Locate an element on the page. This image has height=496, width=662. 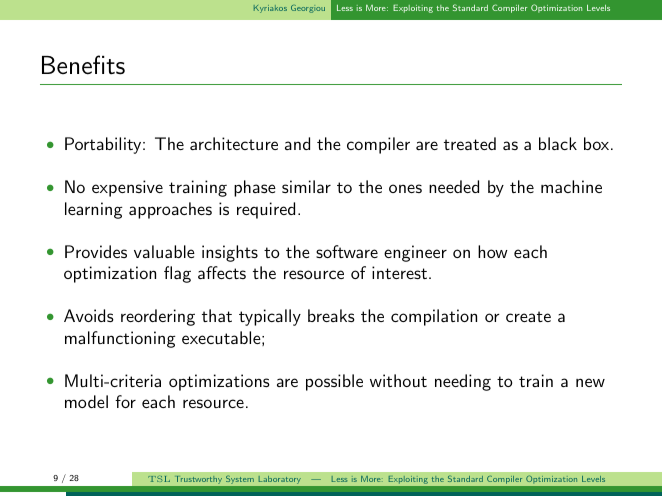
box is located at coordinates (596, 143).
